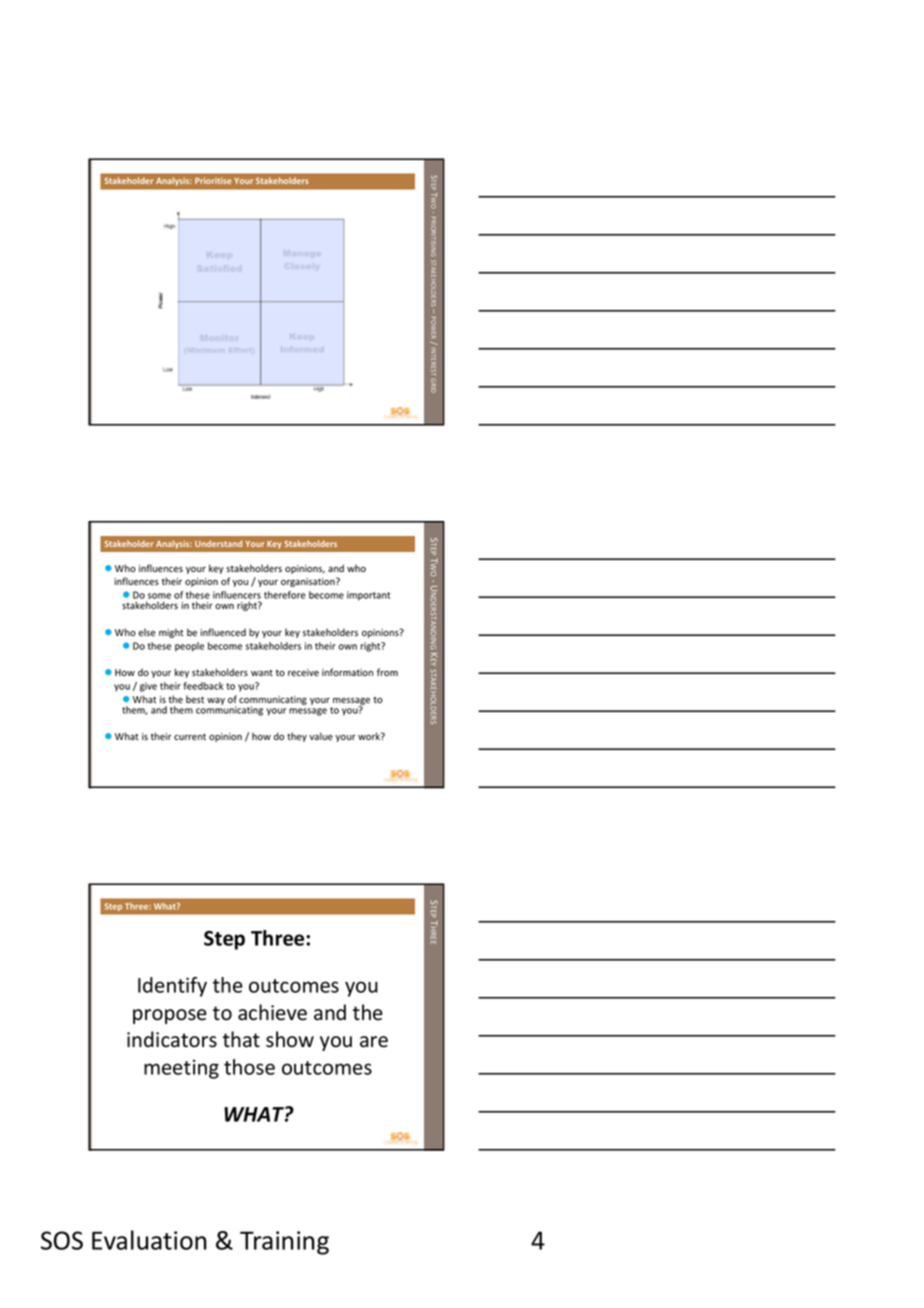  Describe the element at coordinates (309, 582) in the page. I see `organisation` at that location.
